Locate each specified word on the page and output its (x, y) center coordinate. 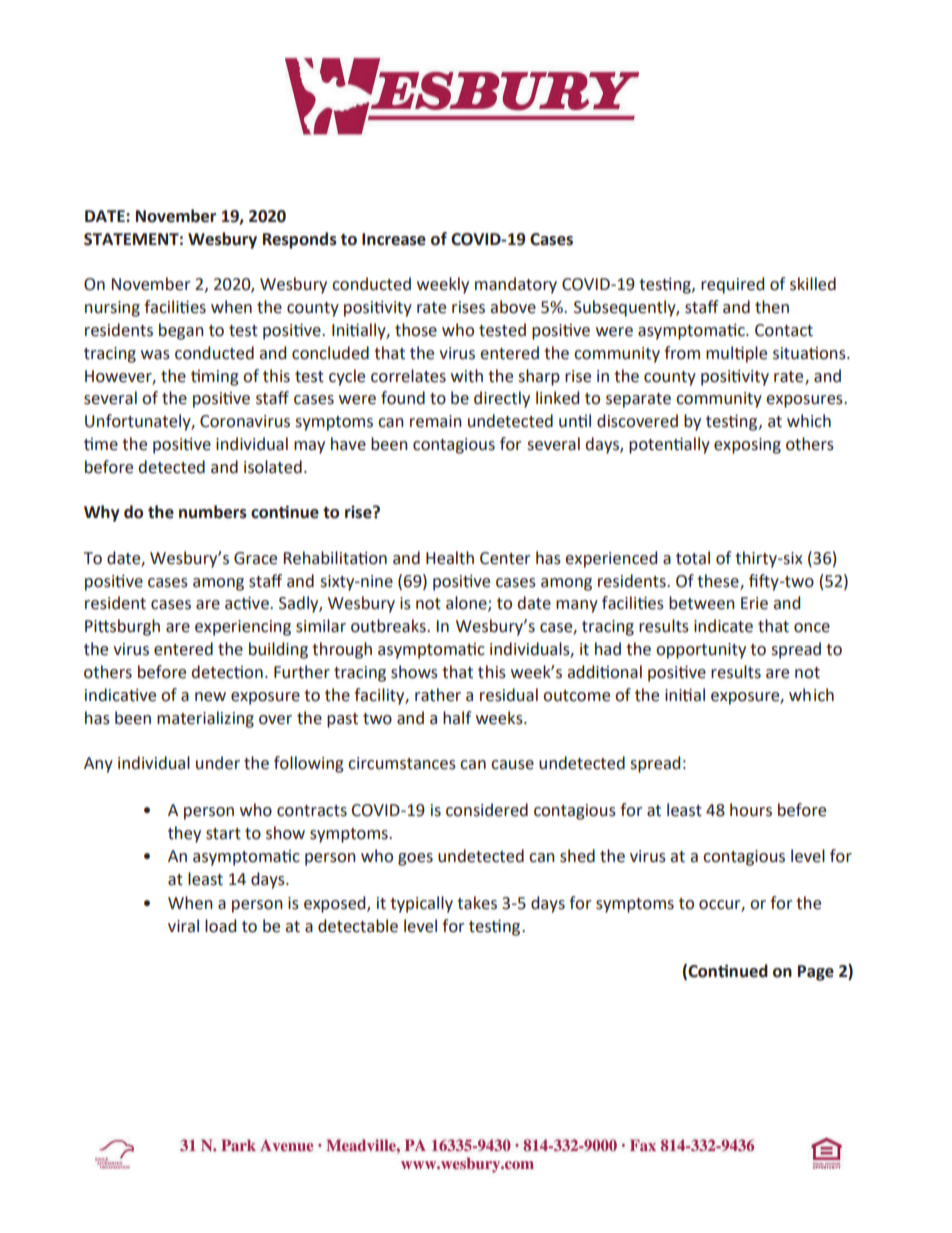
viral (183, 926)
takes (477, 903)
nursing (112, 309)
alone (467, 604)
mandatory (516, 285)
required (732, 285)
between (702, 603)
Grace (255, 558)
